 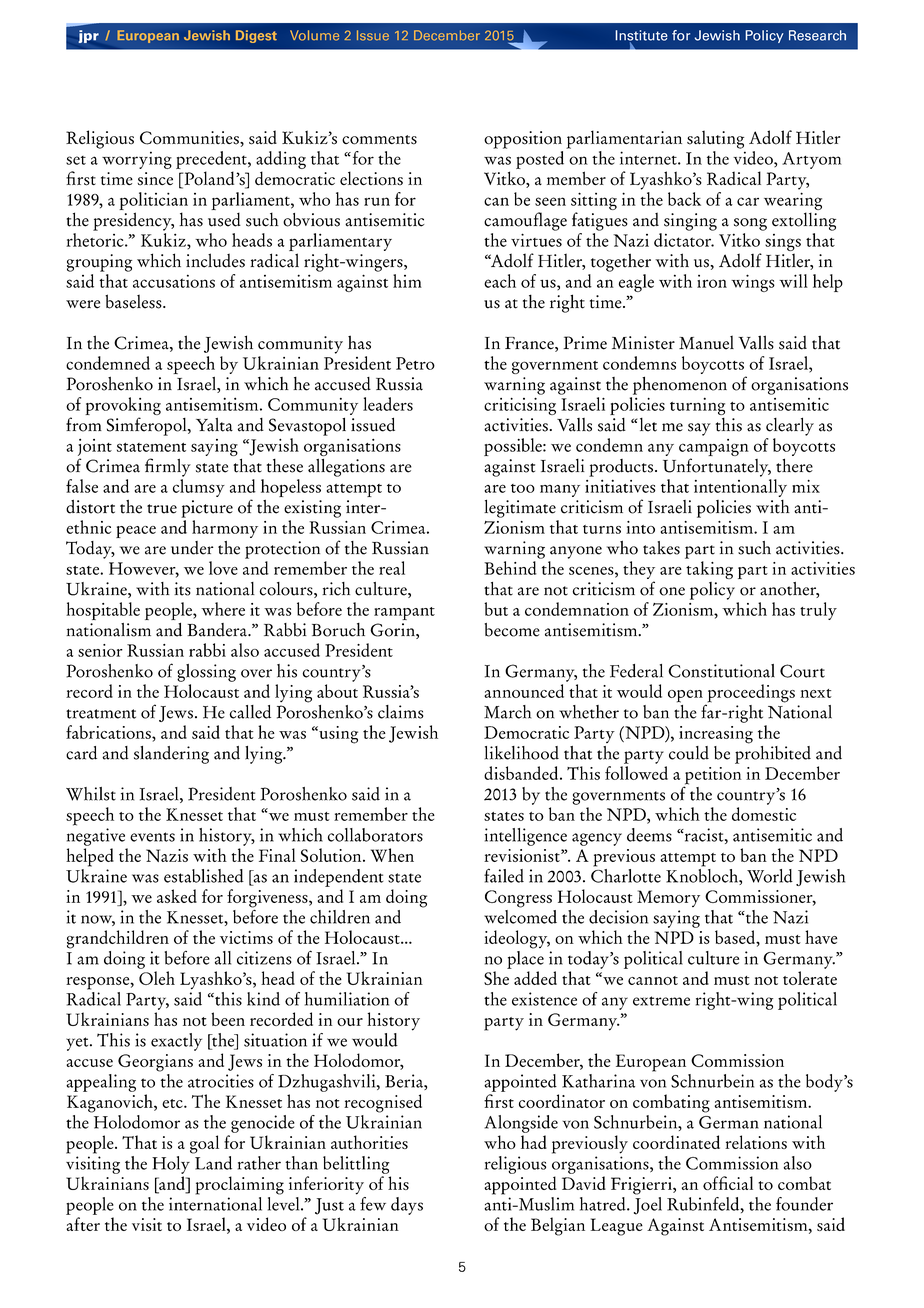 What do you see at coordinates (379, 140) in the screenshot?
I see `comments` at bounding box center [379, 140].
